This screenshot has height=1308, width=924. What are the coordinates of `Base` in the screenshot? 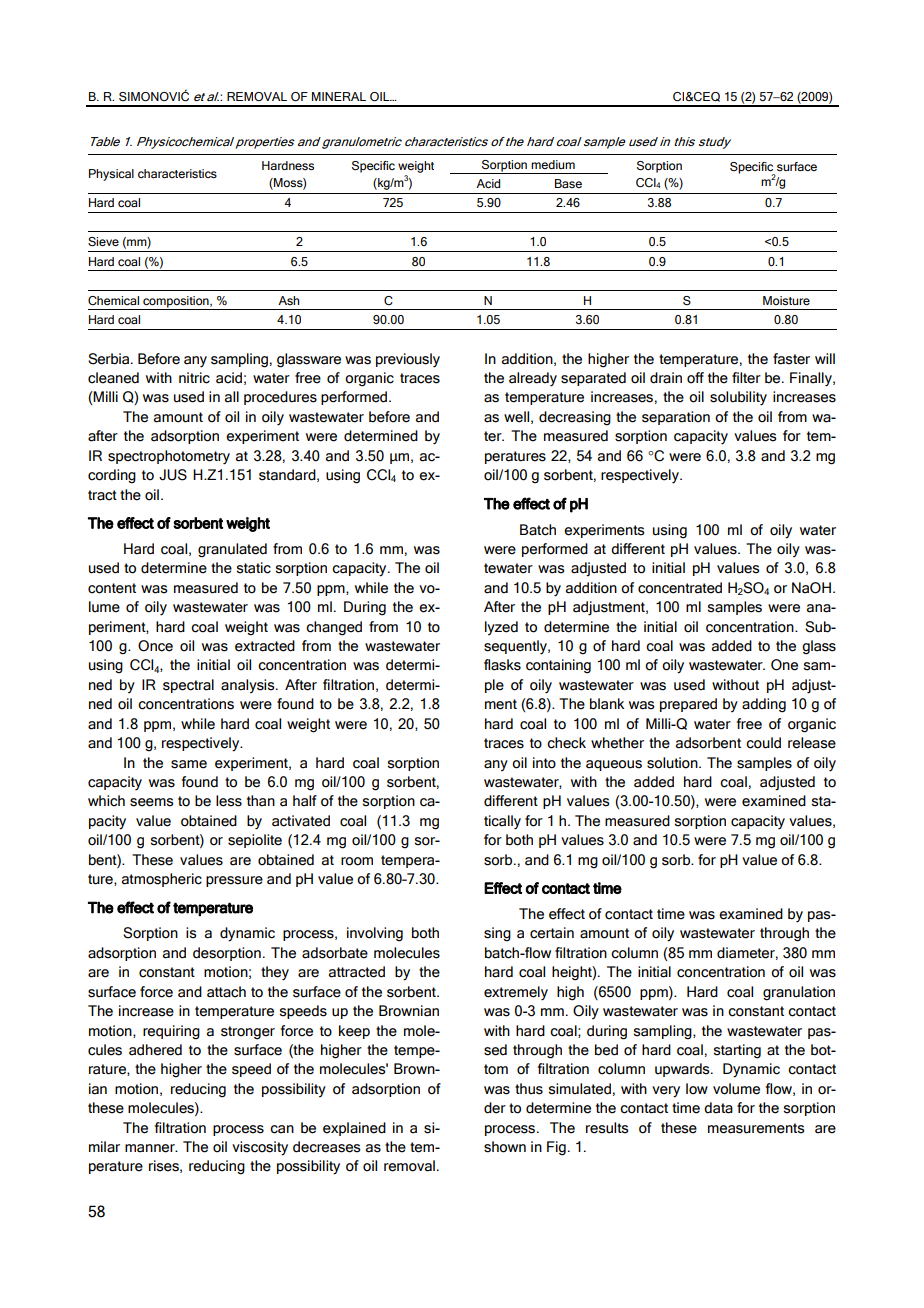 It's located at (568, 183).
